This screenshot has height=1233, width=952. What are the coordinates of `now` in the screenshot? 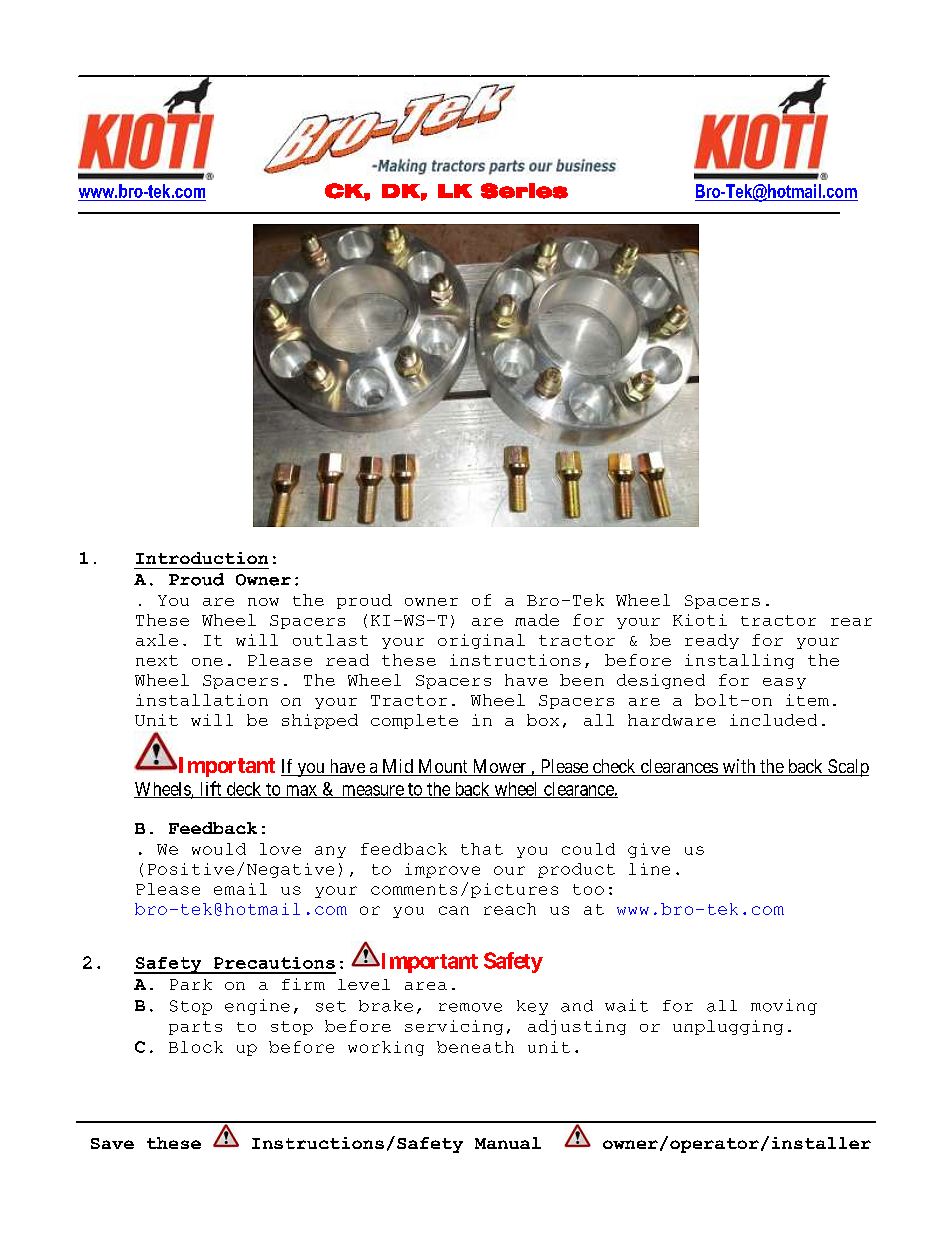 It's located at (263, 602).
